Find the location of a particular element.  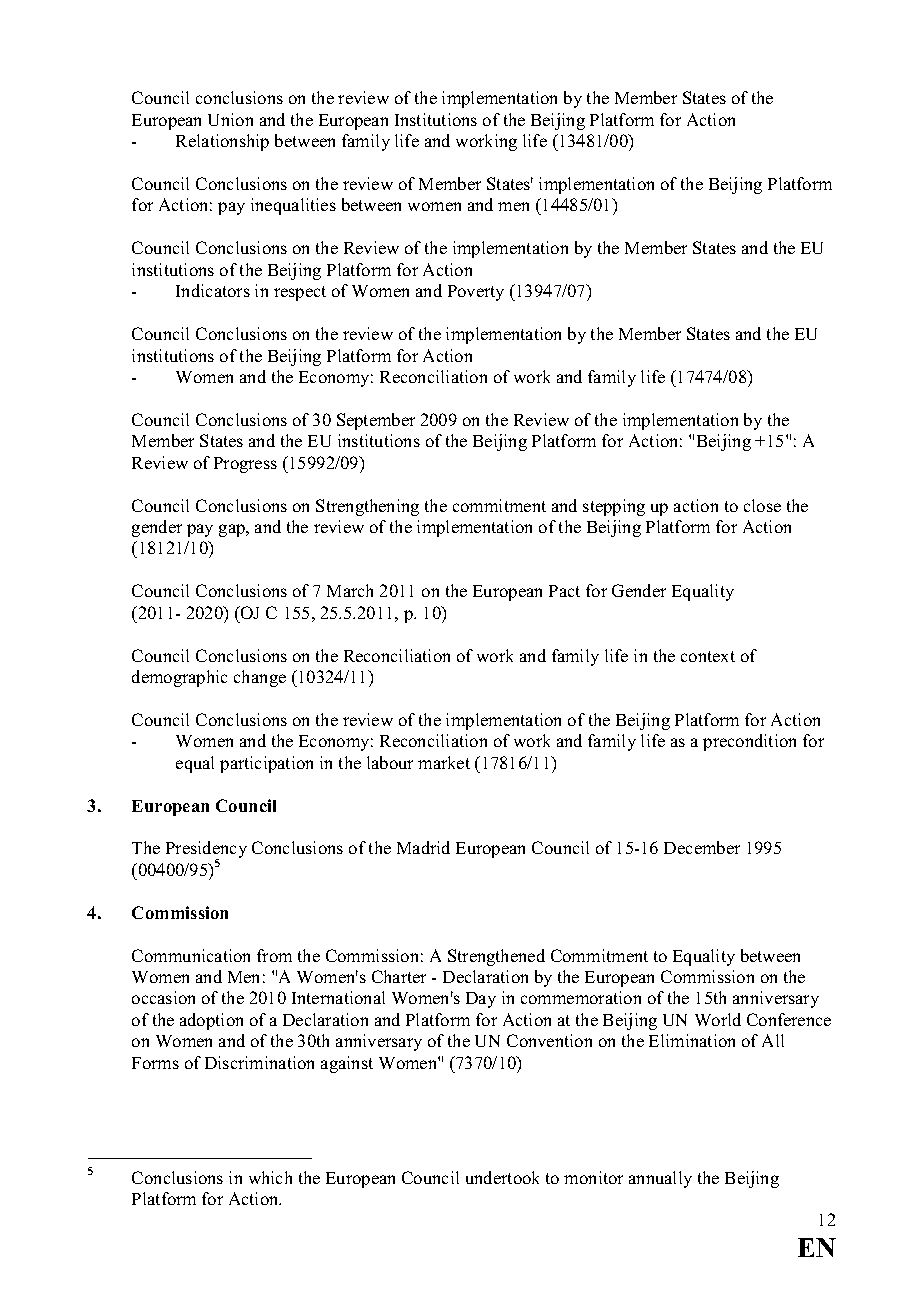

Relationship is located at coordinates (222, 142).
